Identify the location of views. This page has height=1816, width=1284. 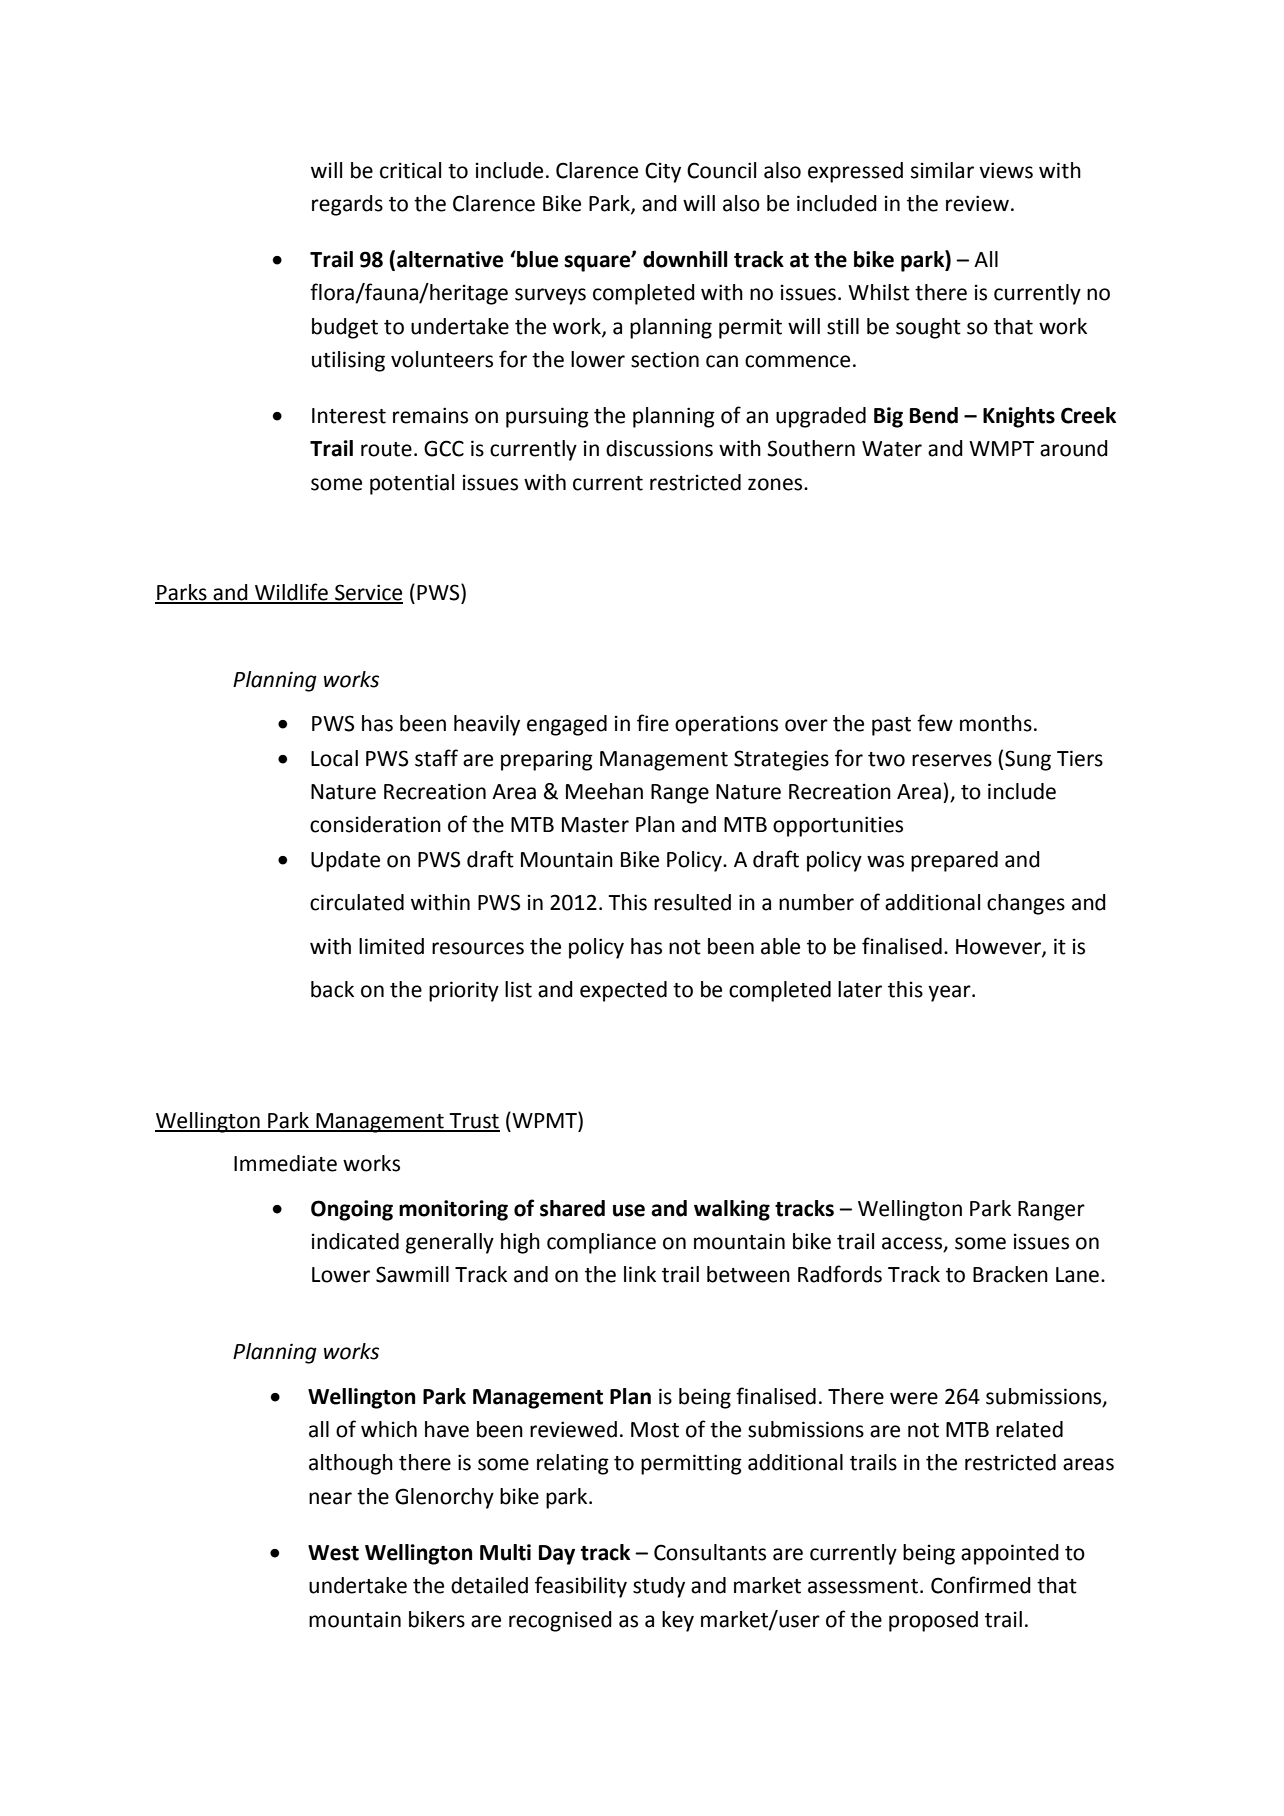
(1006, 170).
